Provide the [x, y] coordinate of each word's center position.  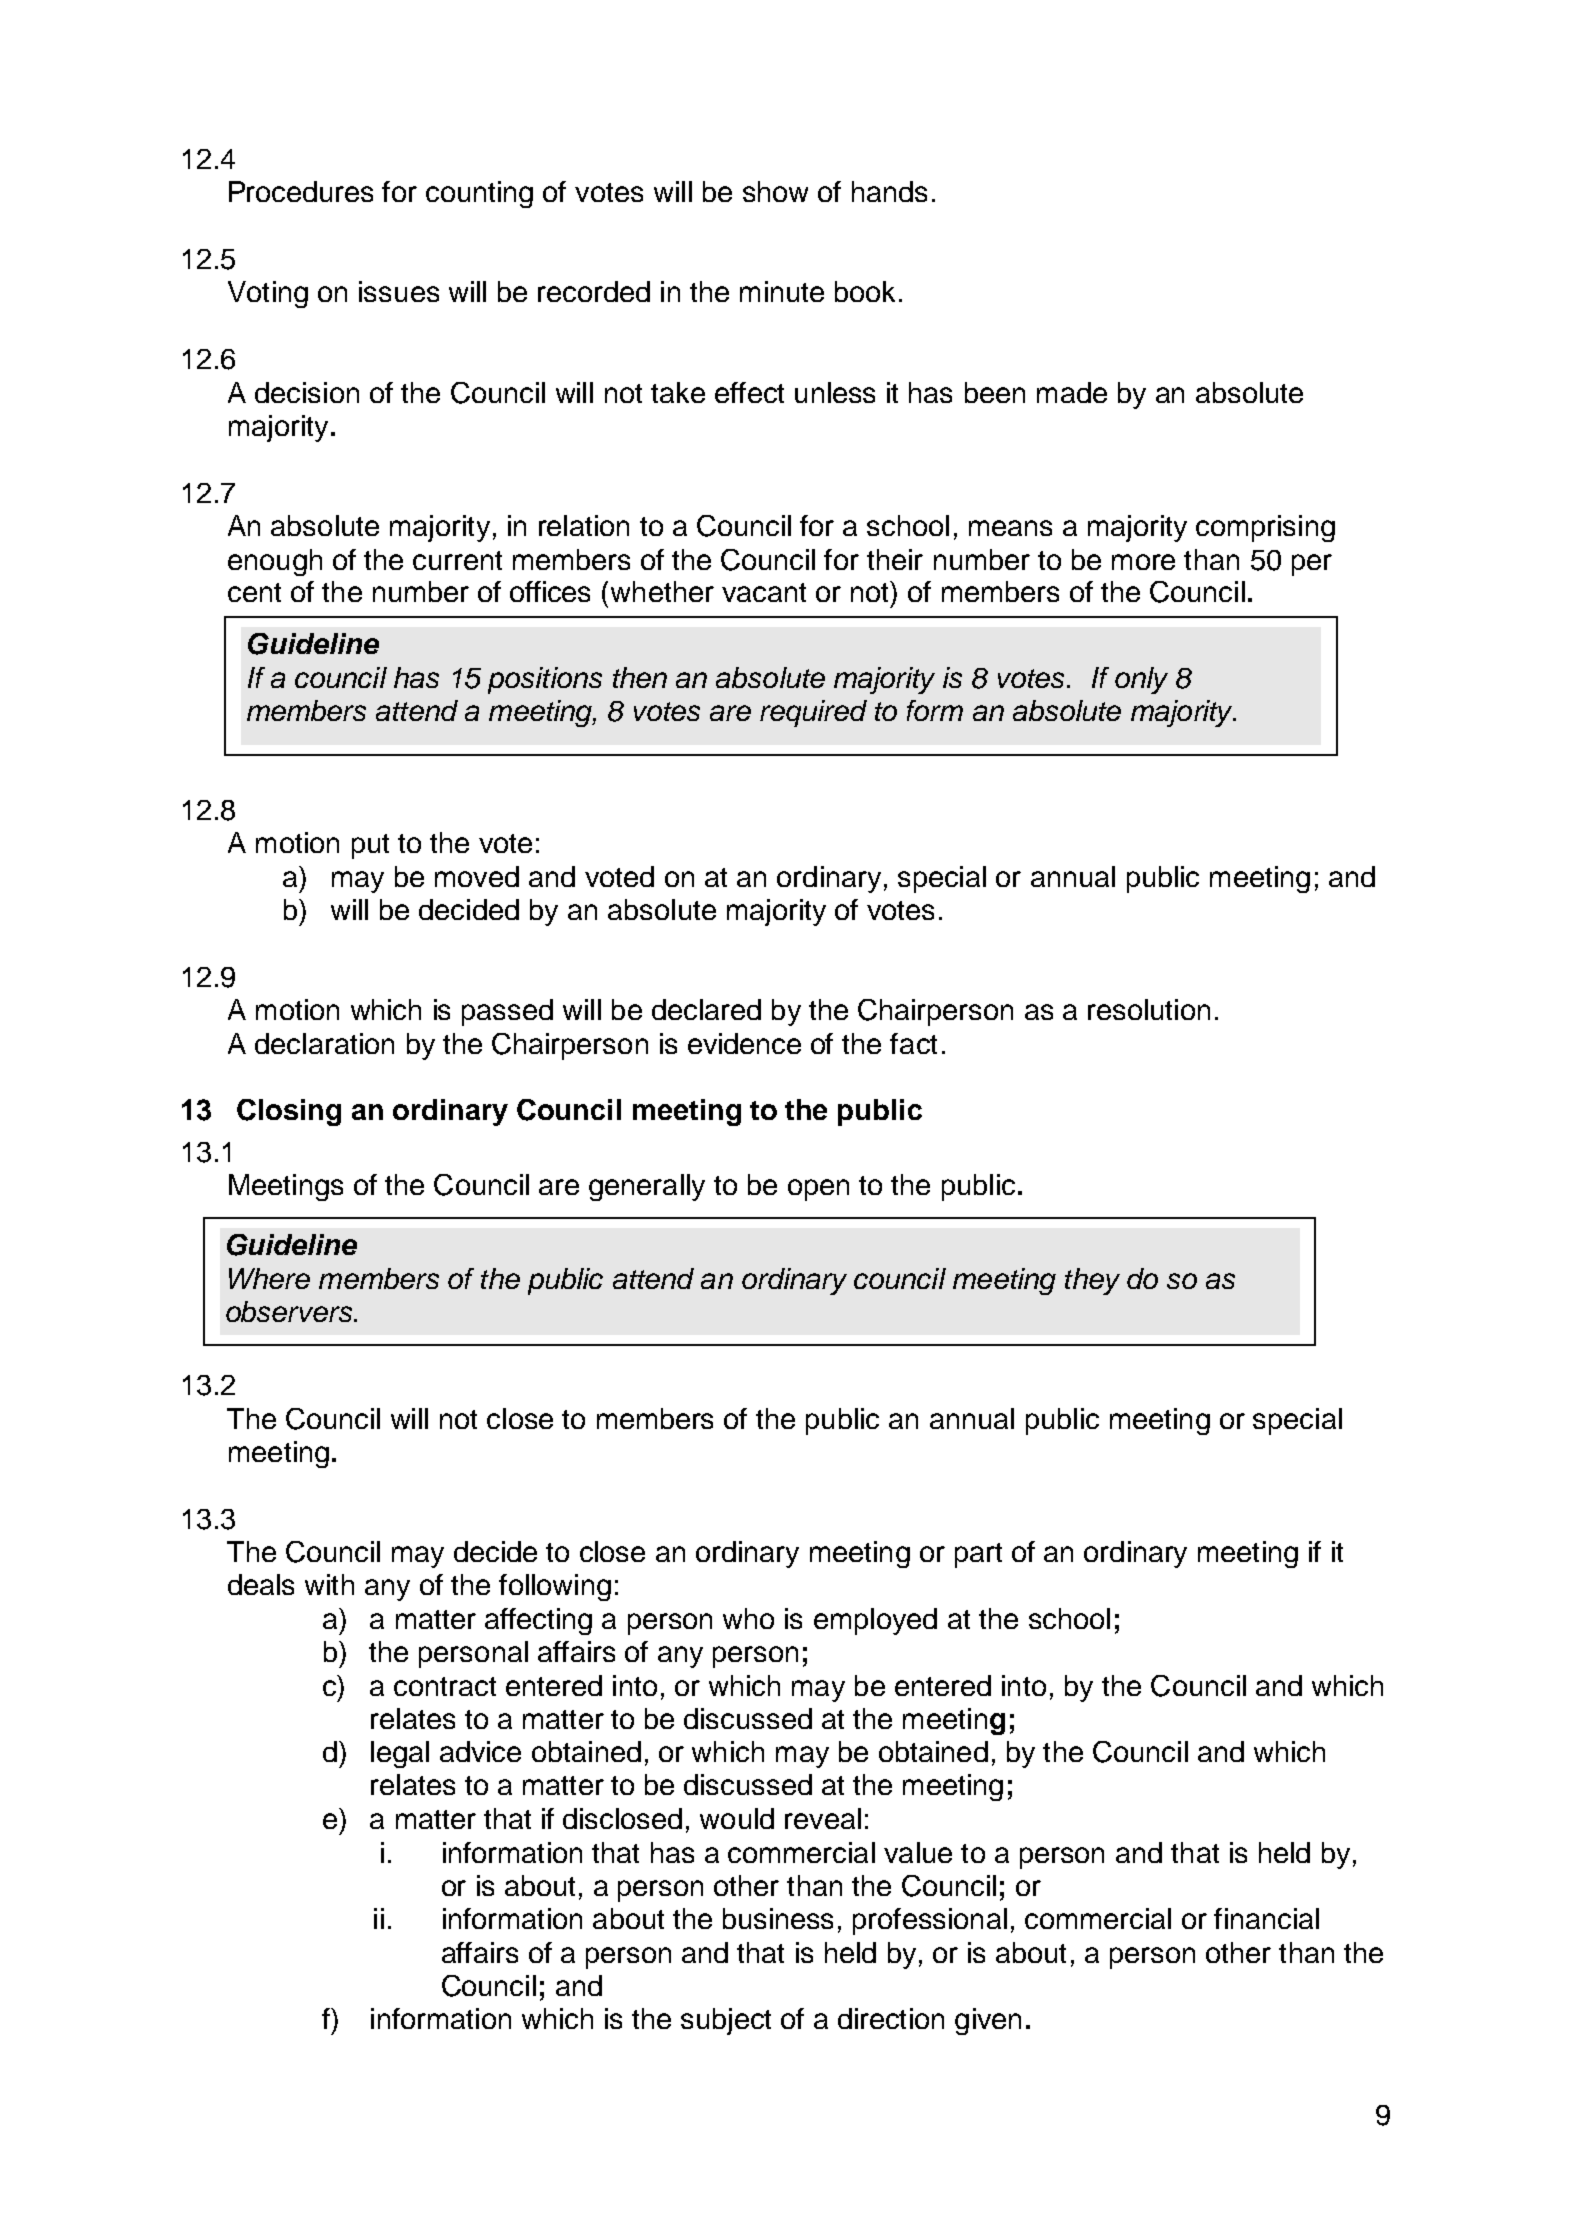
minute [782, 291]
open [818, 1190]
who [748, 1618]
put [370, 846]
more [1143, 562]
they [1092, 1281]
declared [706, 1009]
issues [399, 291]
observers [290, 1311]
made [1072, 392]
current [457, 560]
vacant [764, 592]
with [329, 1584]
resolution [1149, 1009]
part [978, 1555]
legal [400, 1754]
